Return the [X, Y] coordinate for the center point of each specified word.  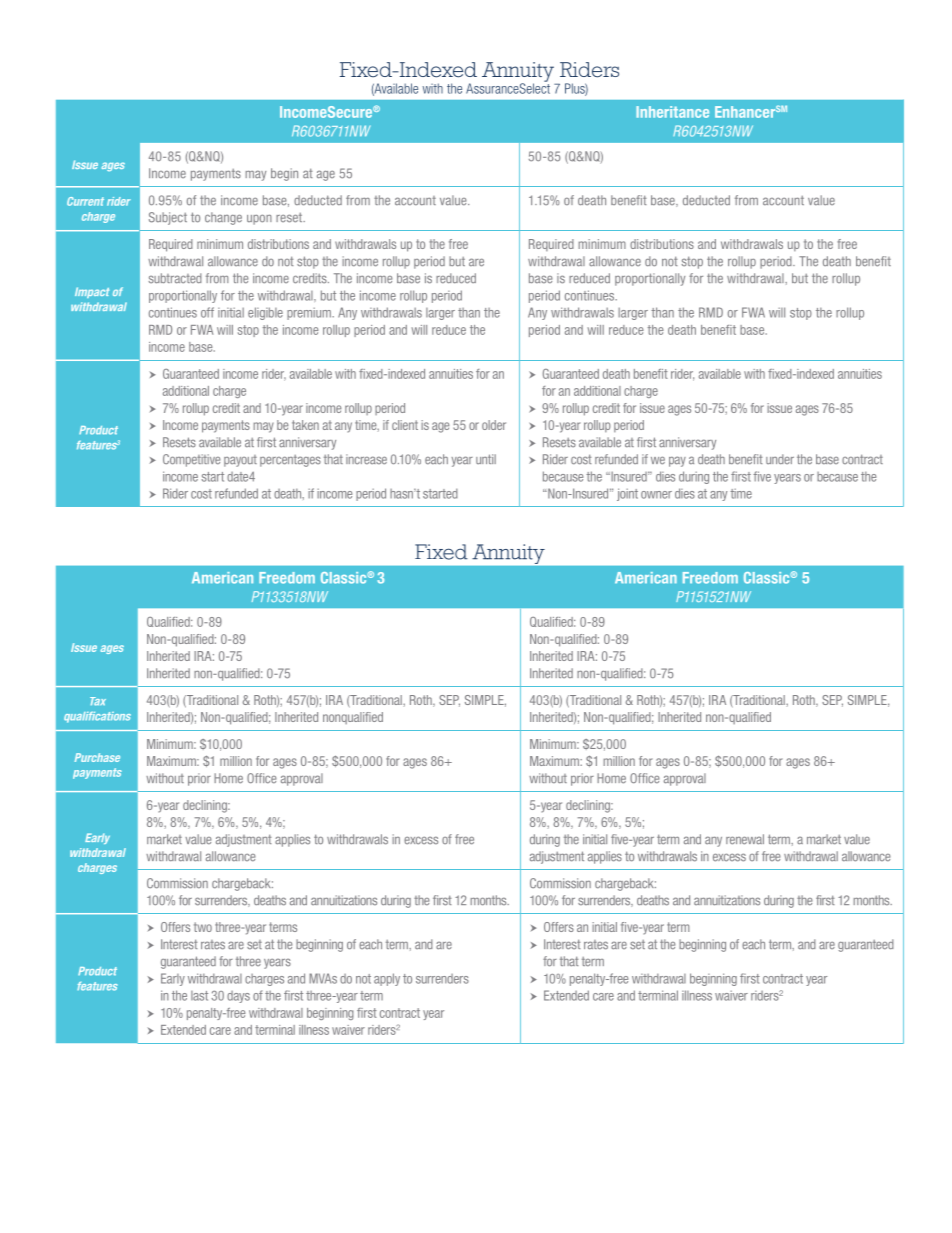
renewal [745, 839]
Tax [98, 701]
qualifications [97, 717]
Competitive [191, 460]
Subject [168, 218]
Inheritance [672, 112]
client [405, 425]
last [199, 996]
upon [259, 219]
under [780, 459]
